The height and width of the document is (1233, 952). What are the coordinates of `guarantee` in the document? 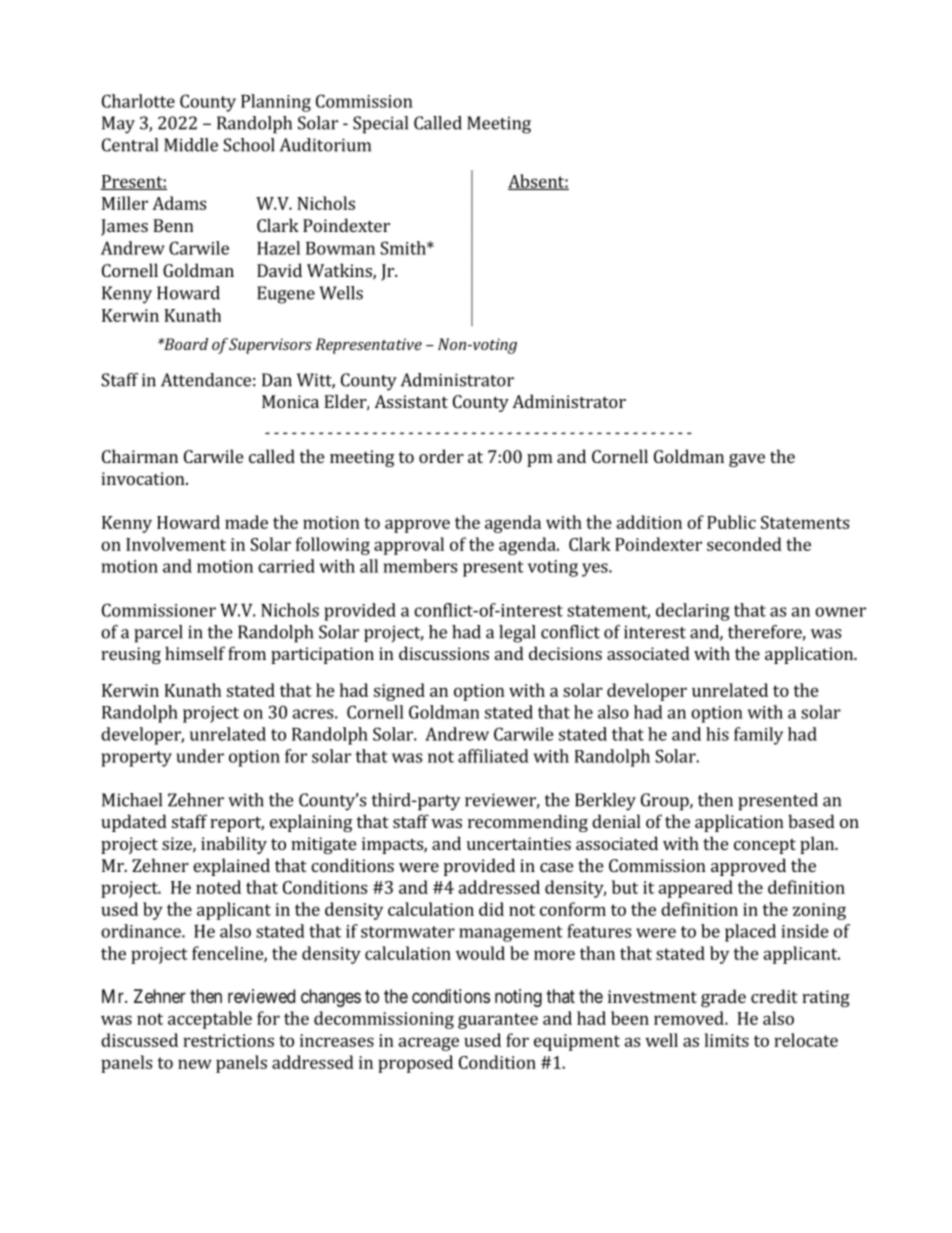 It's located at (498, 1021).
